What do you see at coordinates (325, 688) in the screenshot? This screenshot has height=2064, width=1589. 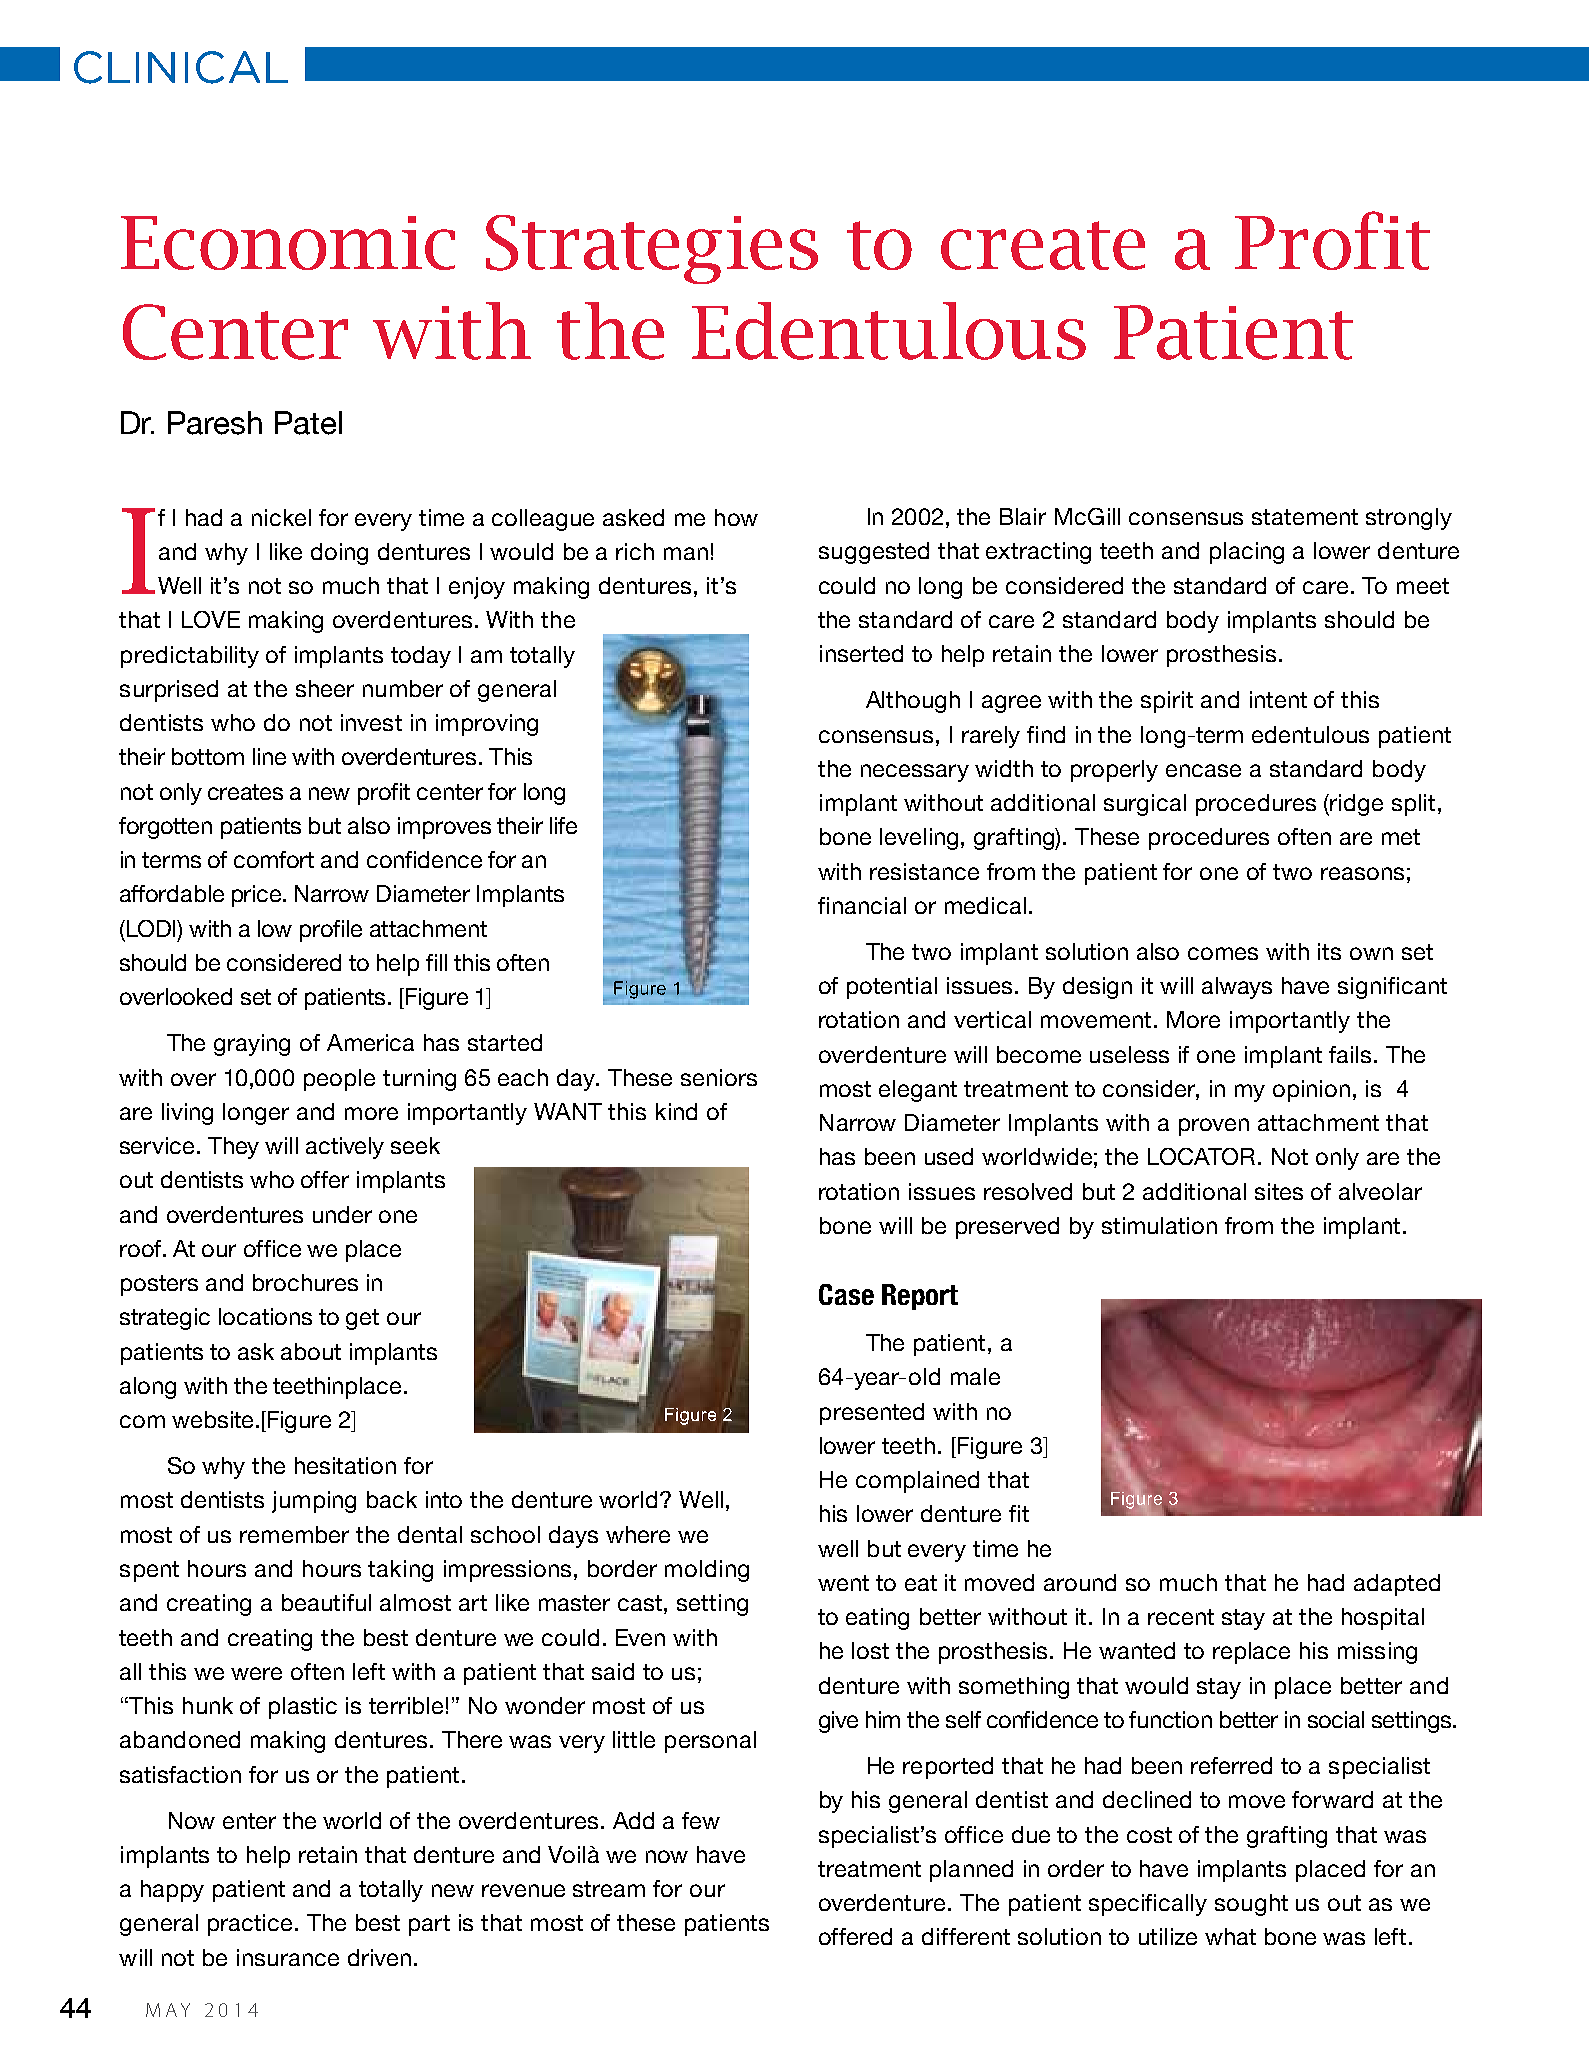 I see `sheer` at bounding box center [325, 688].
